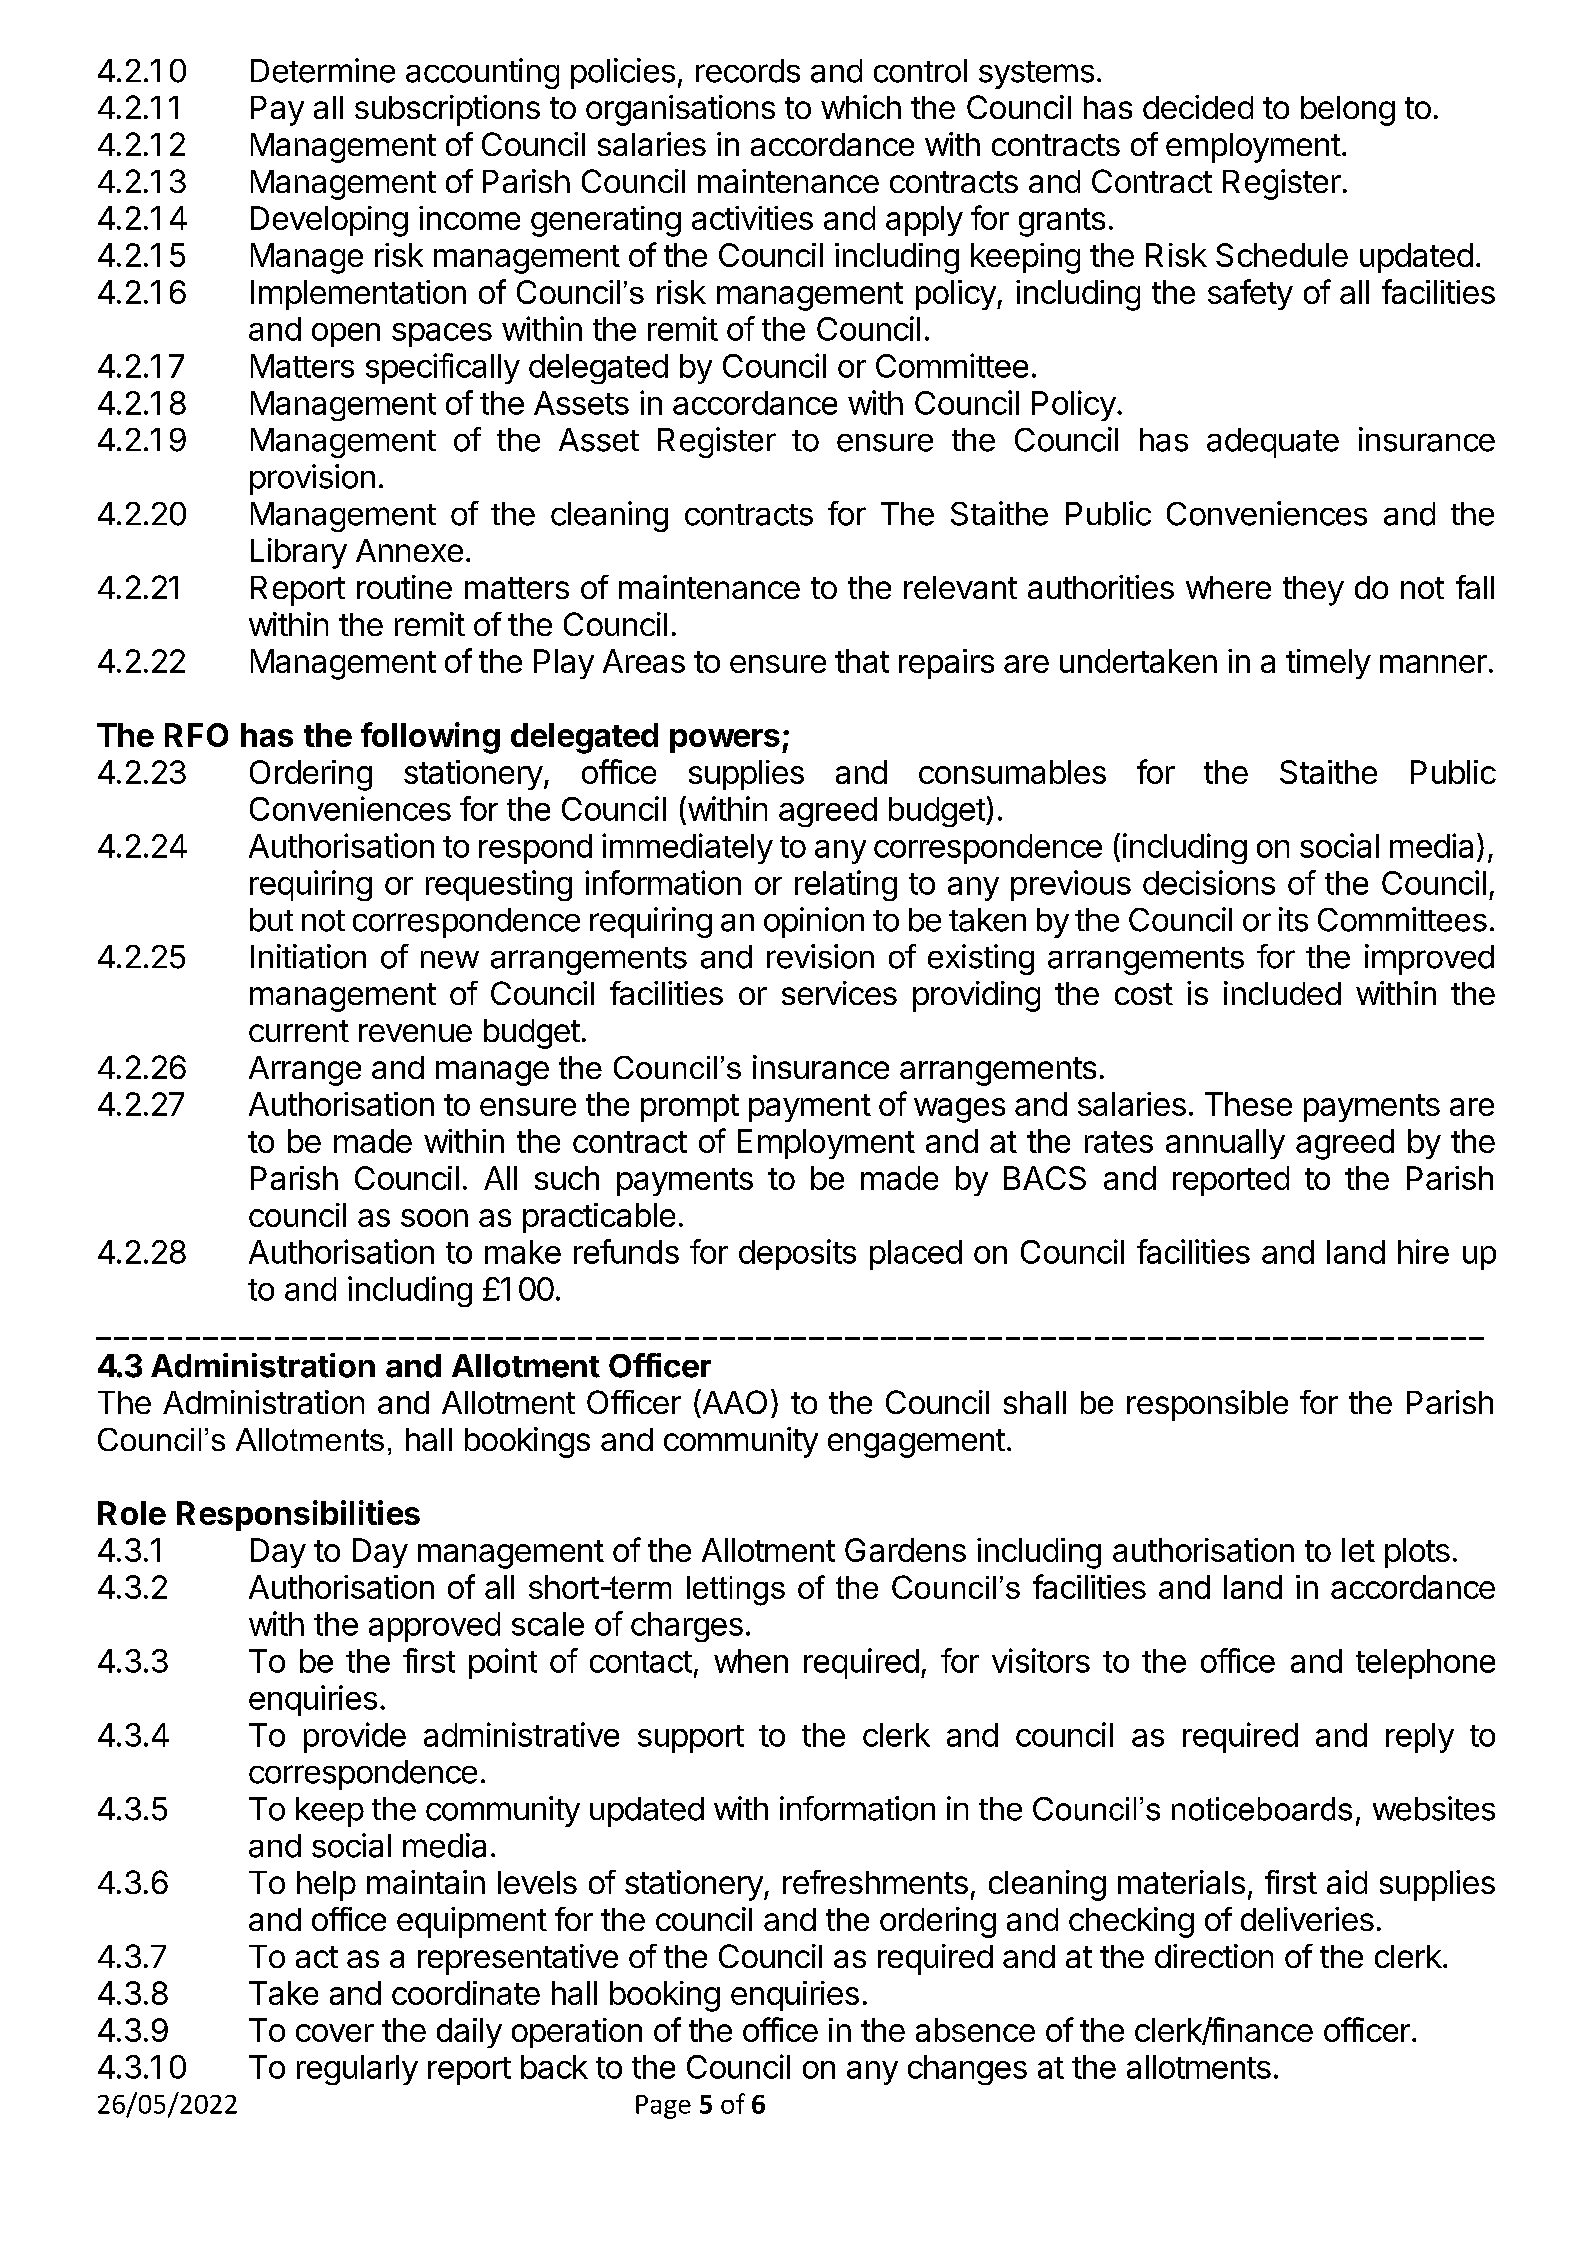 The height and width of the page is (2252, 1592). Describe the element at coordinates (298, 1515) in the page. I see `Responsibilities` at that location.
